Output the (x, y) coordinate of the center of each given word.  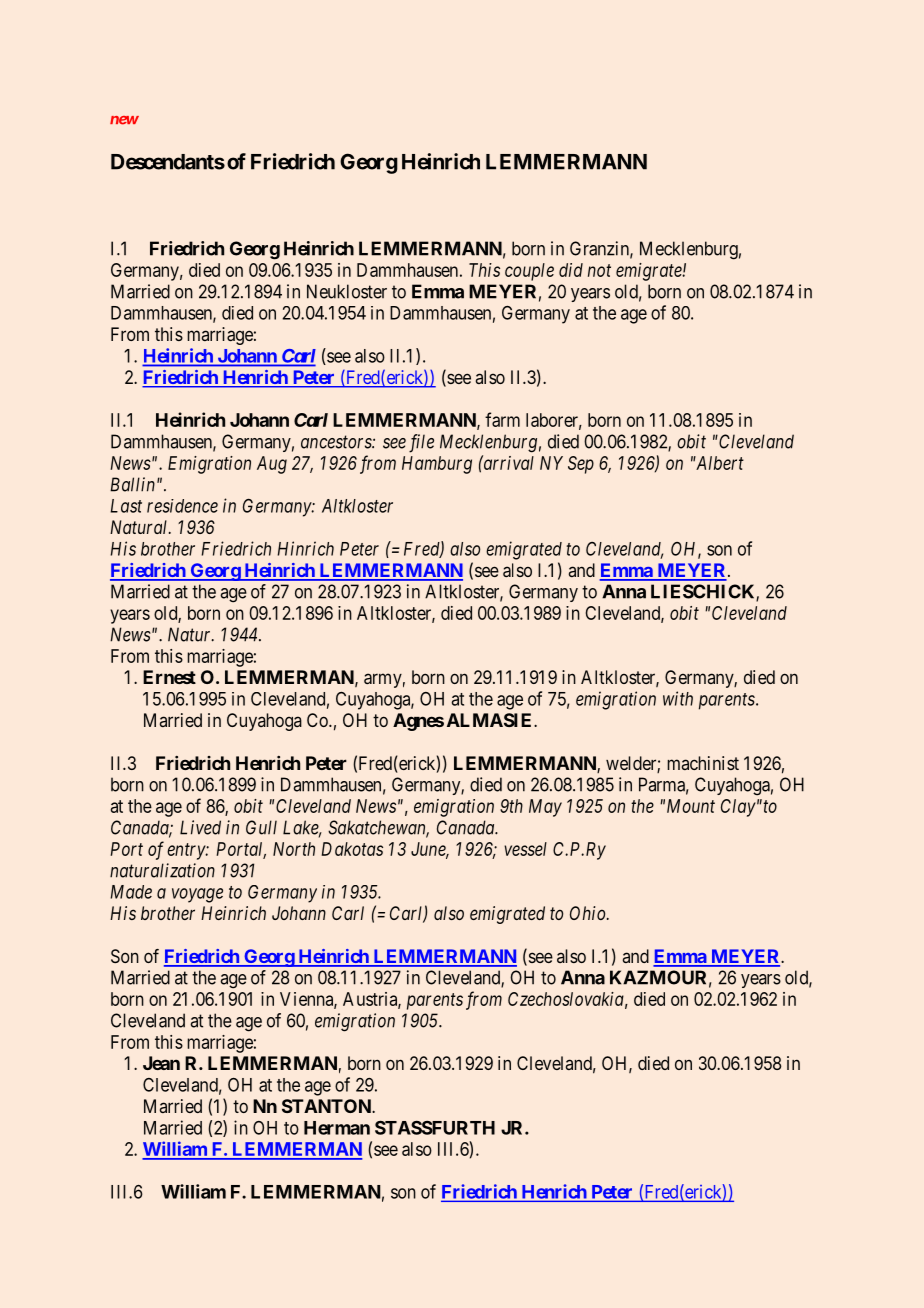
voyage (197, 895)
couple (529, 272)
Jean (161, 1063)
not (599, 270)
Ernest (169, 677)
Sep (581, 465)
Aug (272, 465)
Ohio (589, 913)
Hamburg (437, 465)
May (545, 808)
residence (182, 506)
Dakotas (352, 849)
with (678, 698)
